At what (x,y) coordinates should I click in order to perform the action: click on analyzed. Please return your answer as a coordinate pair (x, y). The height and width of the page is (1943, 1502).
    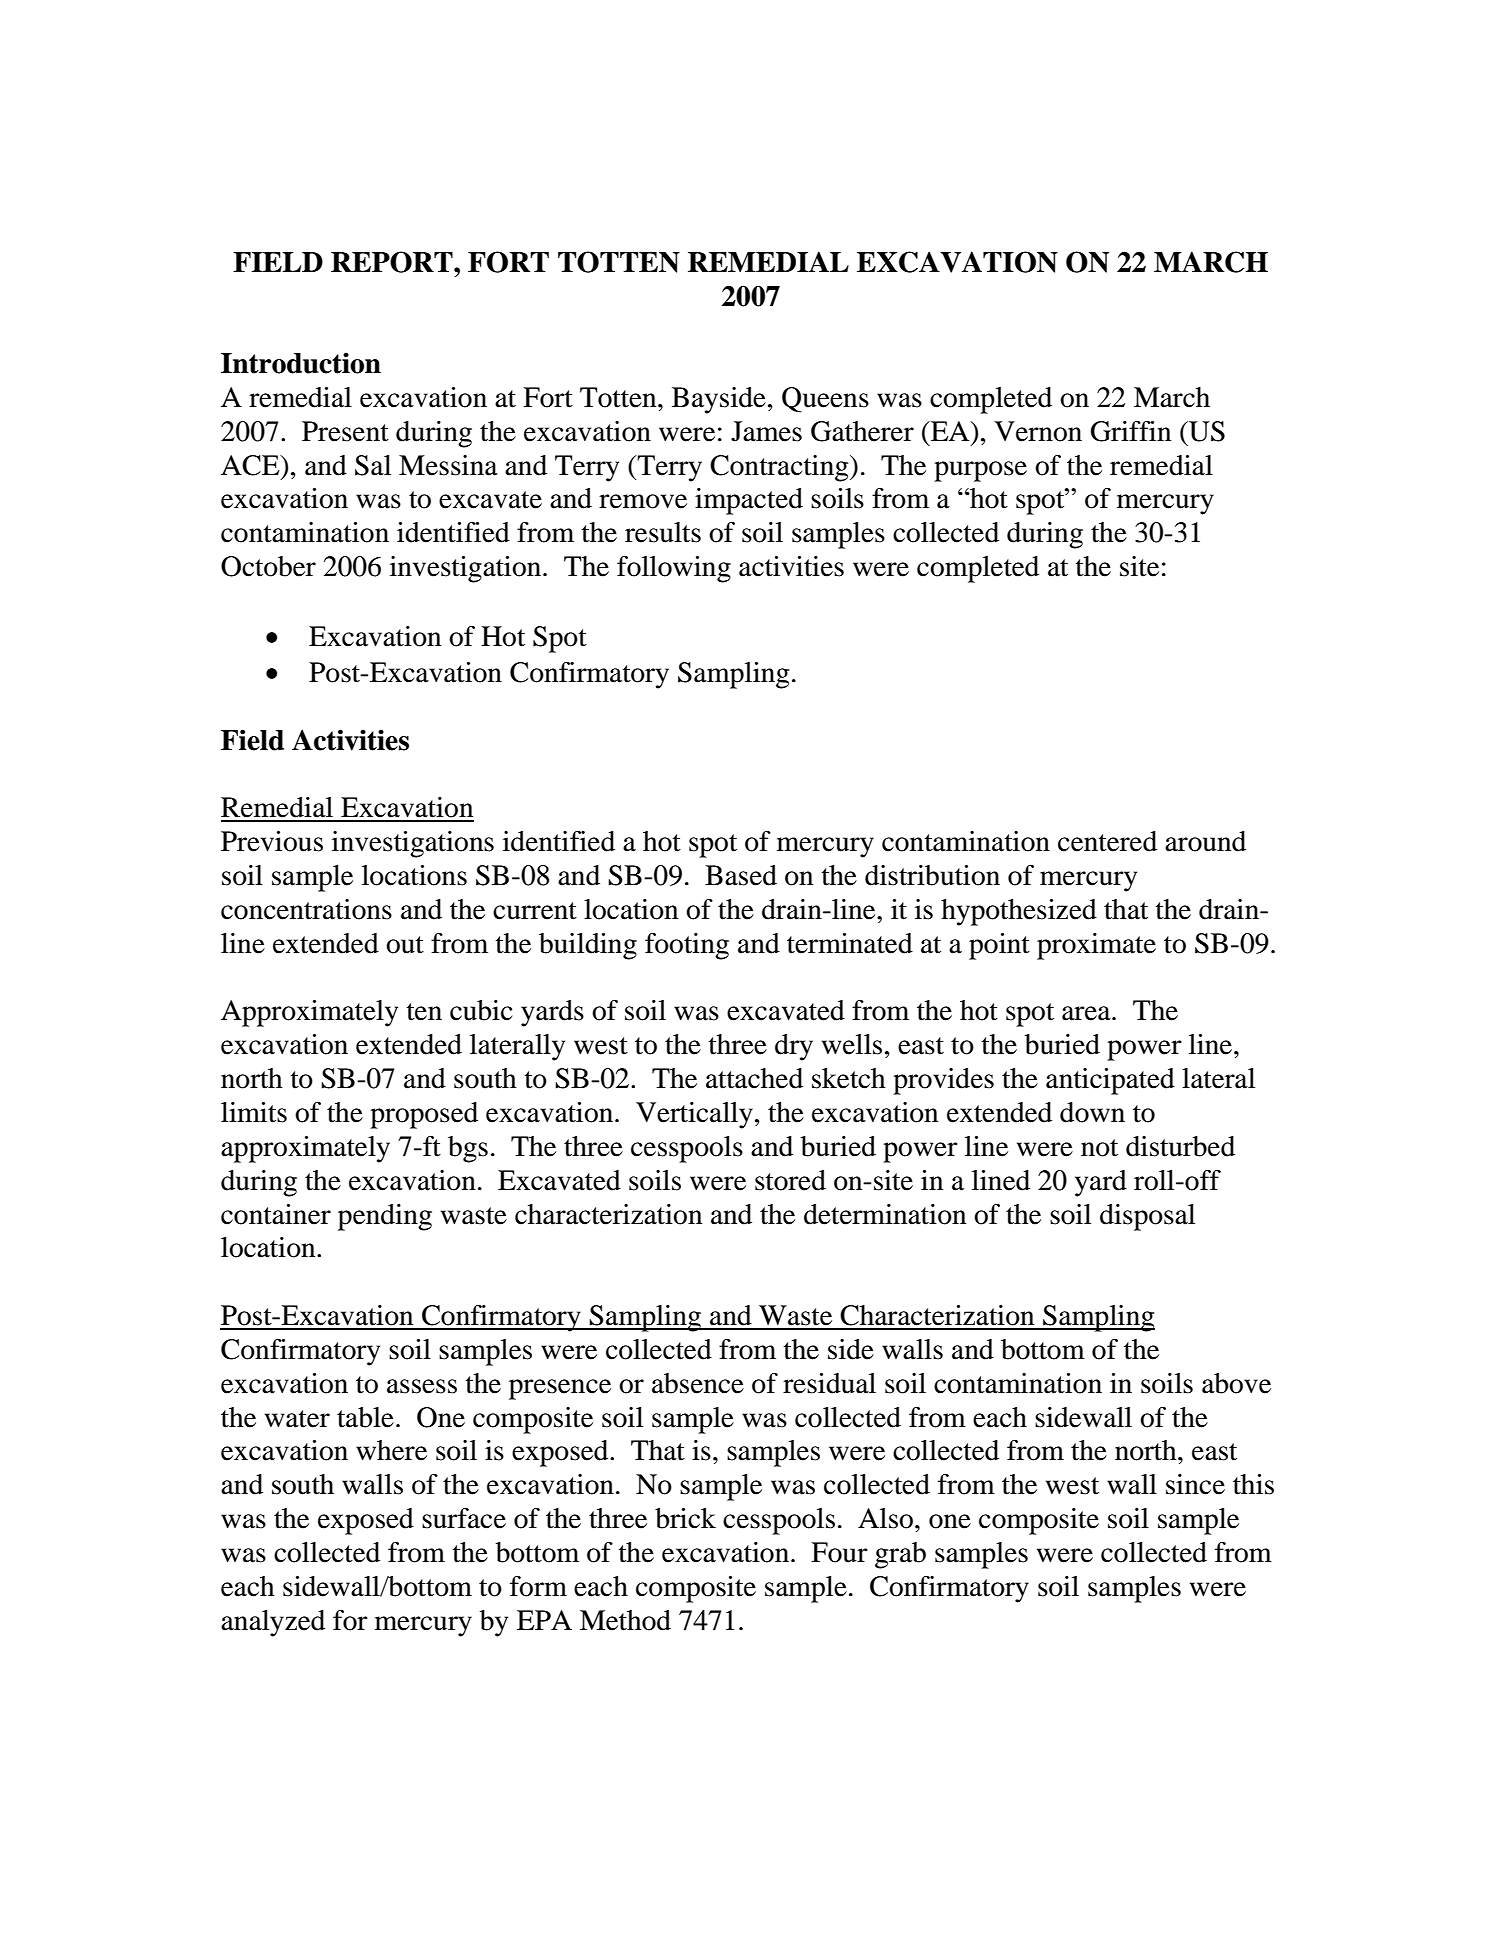
    Looking at the image, I should click on (273, 1623).
